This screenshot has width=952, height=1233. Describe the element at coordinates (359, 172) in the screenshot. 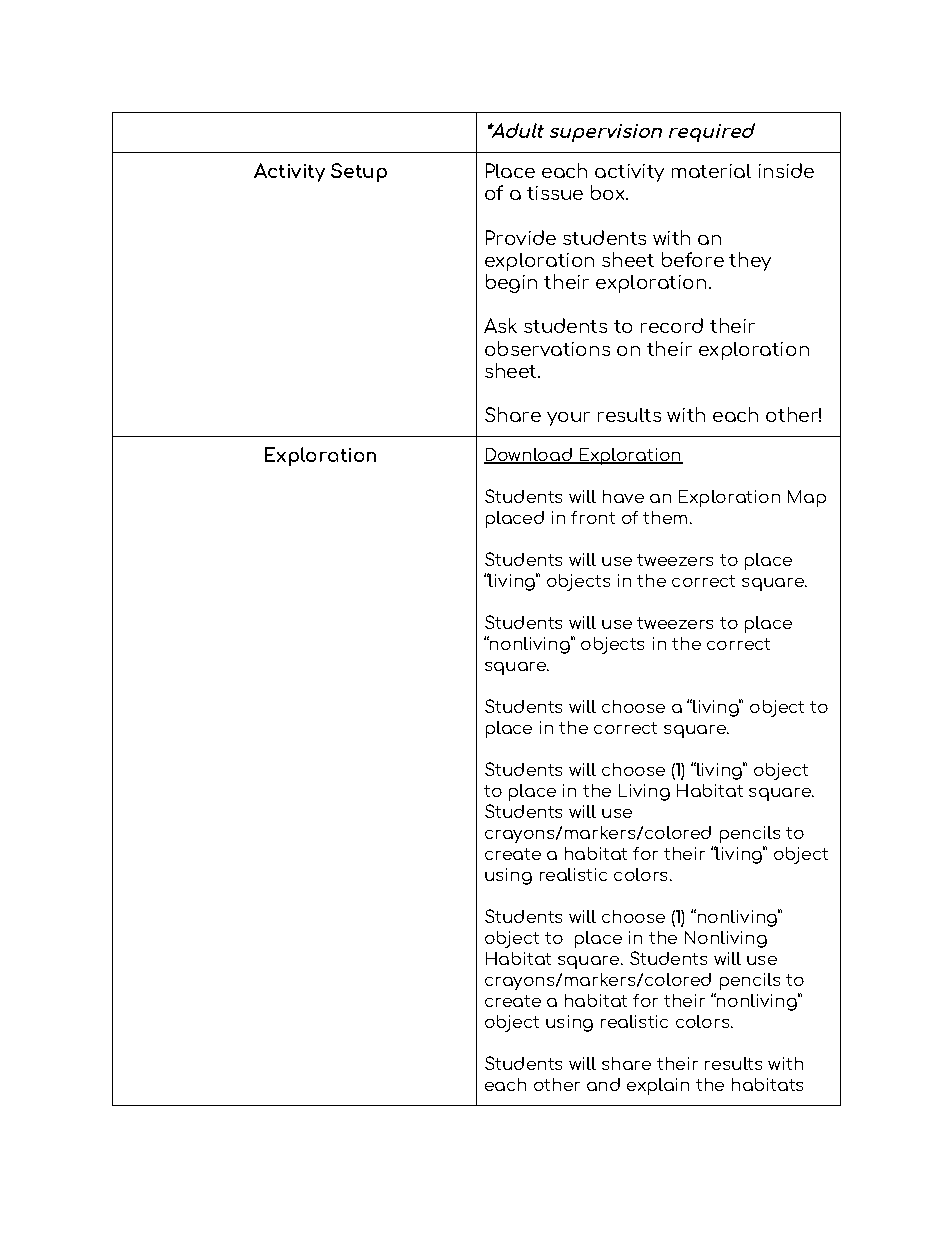

I see `Setup` at that location.
